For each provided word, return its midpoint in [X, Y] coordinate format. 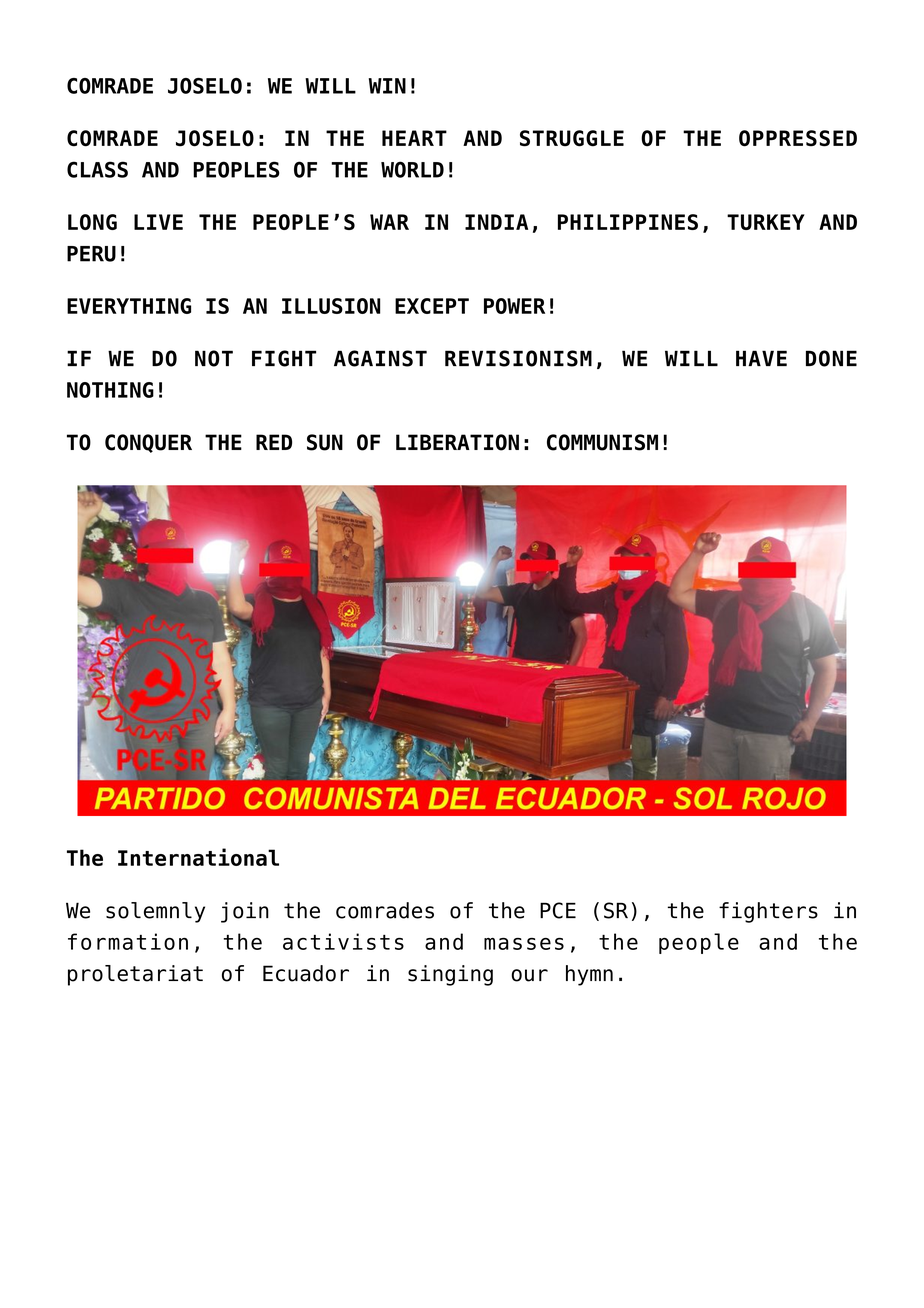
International [198, 857]
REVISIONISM [518, 358]
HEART [414, 138]
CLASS [97, 169]
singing [450, 975]
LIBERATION [457, 442]
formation [128, 941]
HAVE [761, 358]
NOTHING [110, 390]
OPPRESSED [798, 138]
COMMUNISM [602, 442]
